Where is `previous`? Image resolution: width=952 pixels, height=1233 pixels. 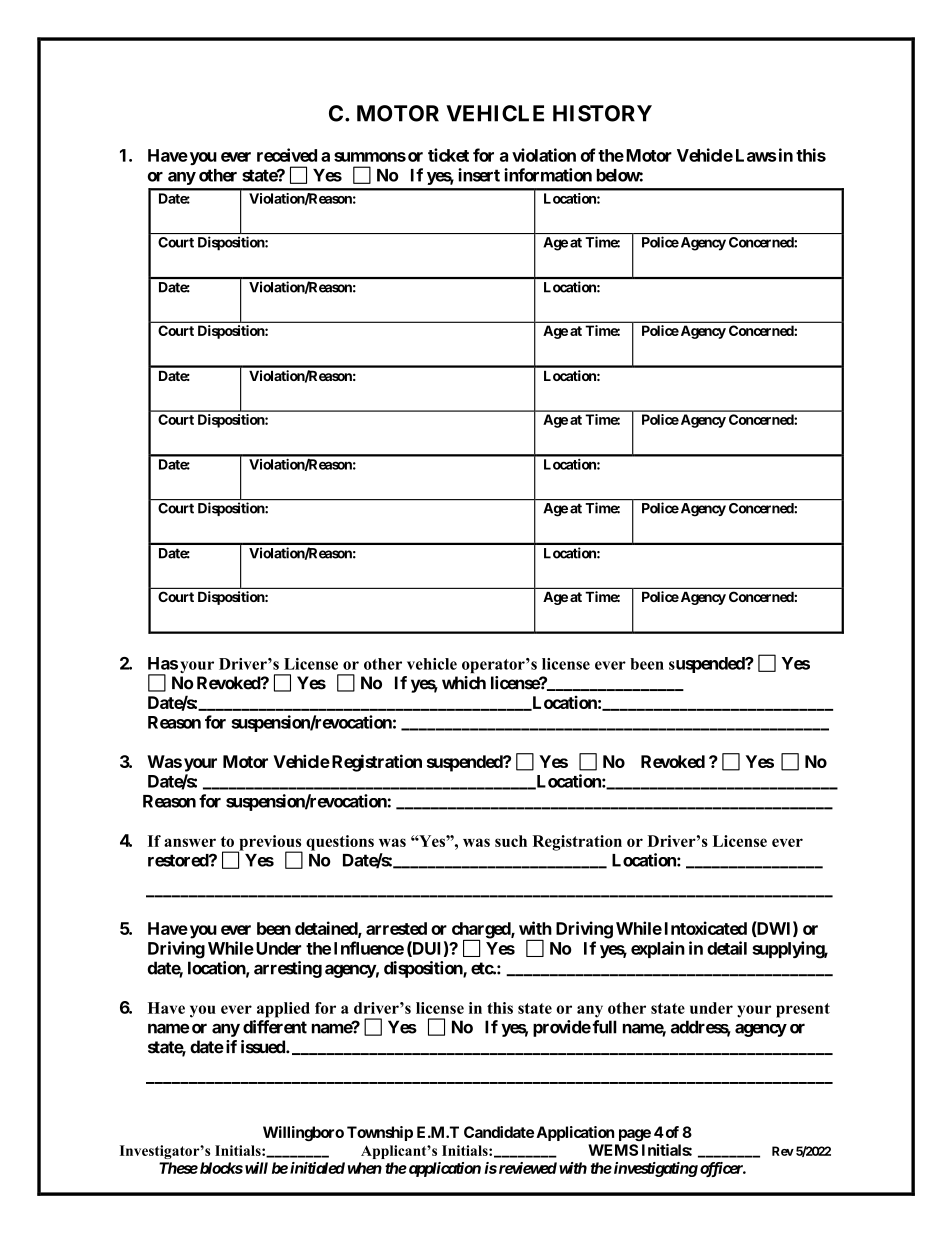
previous is located at coordinates (270, 844).
